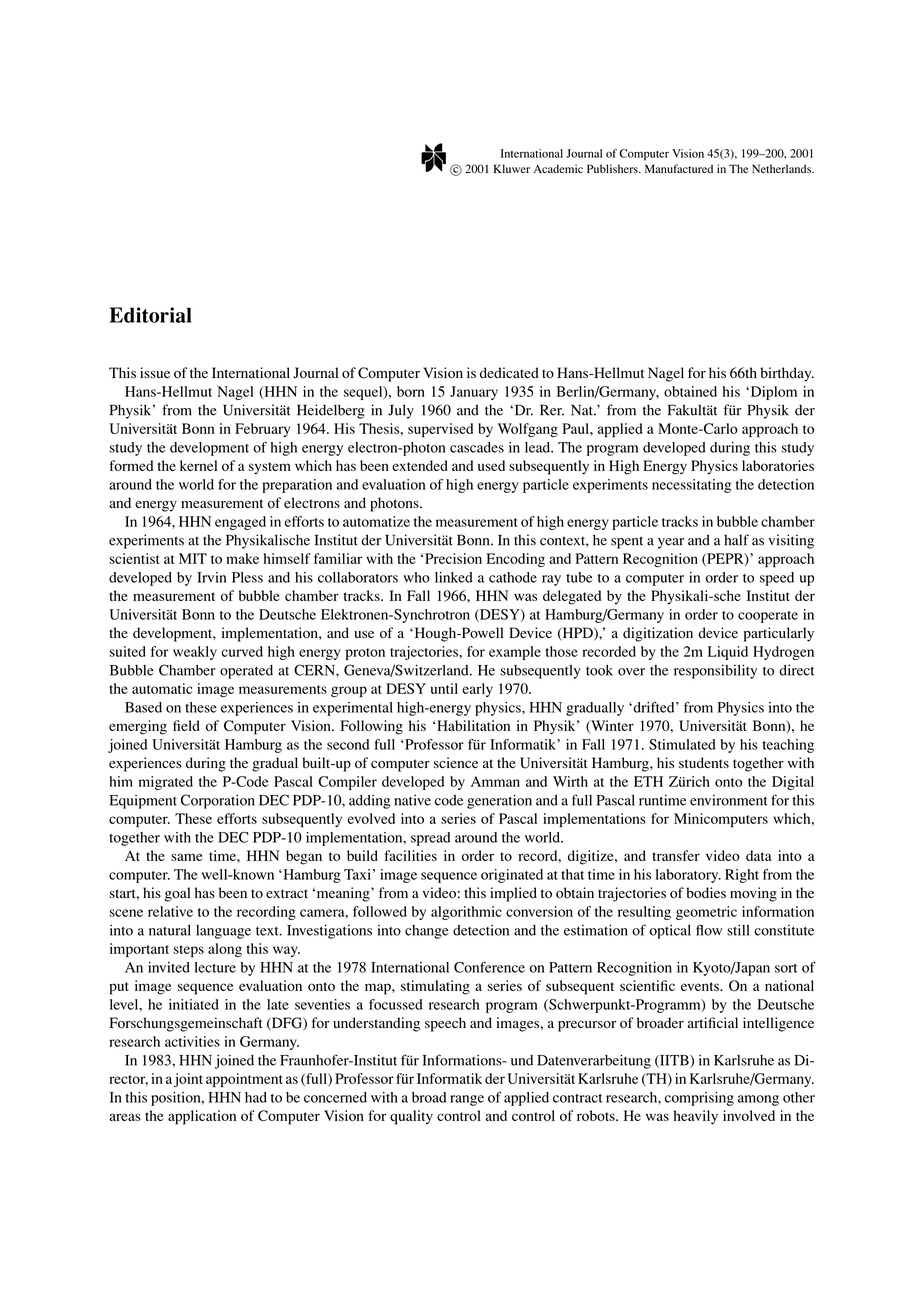 The width and height of the page is (924, 1308). I want to click on joint, so click(188, 1080).
